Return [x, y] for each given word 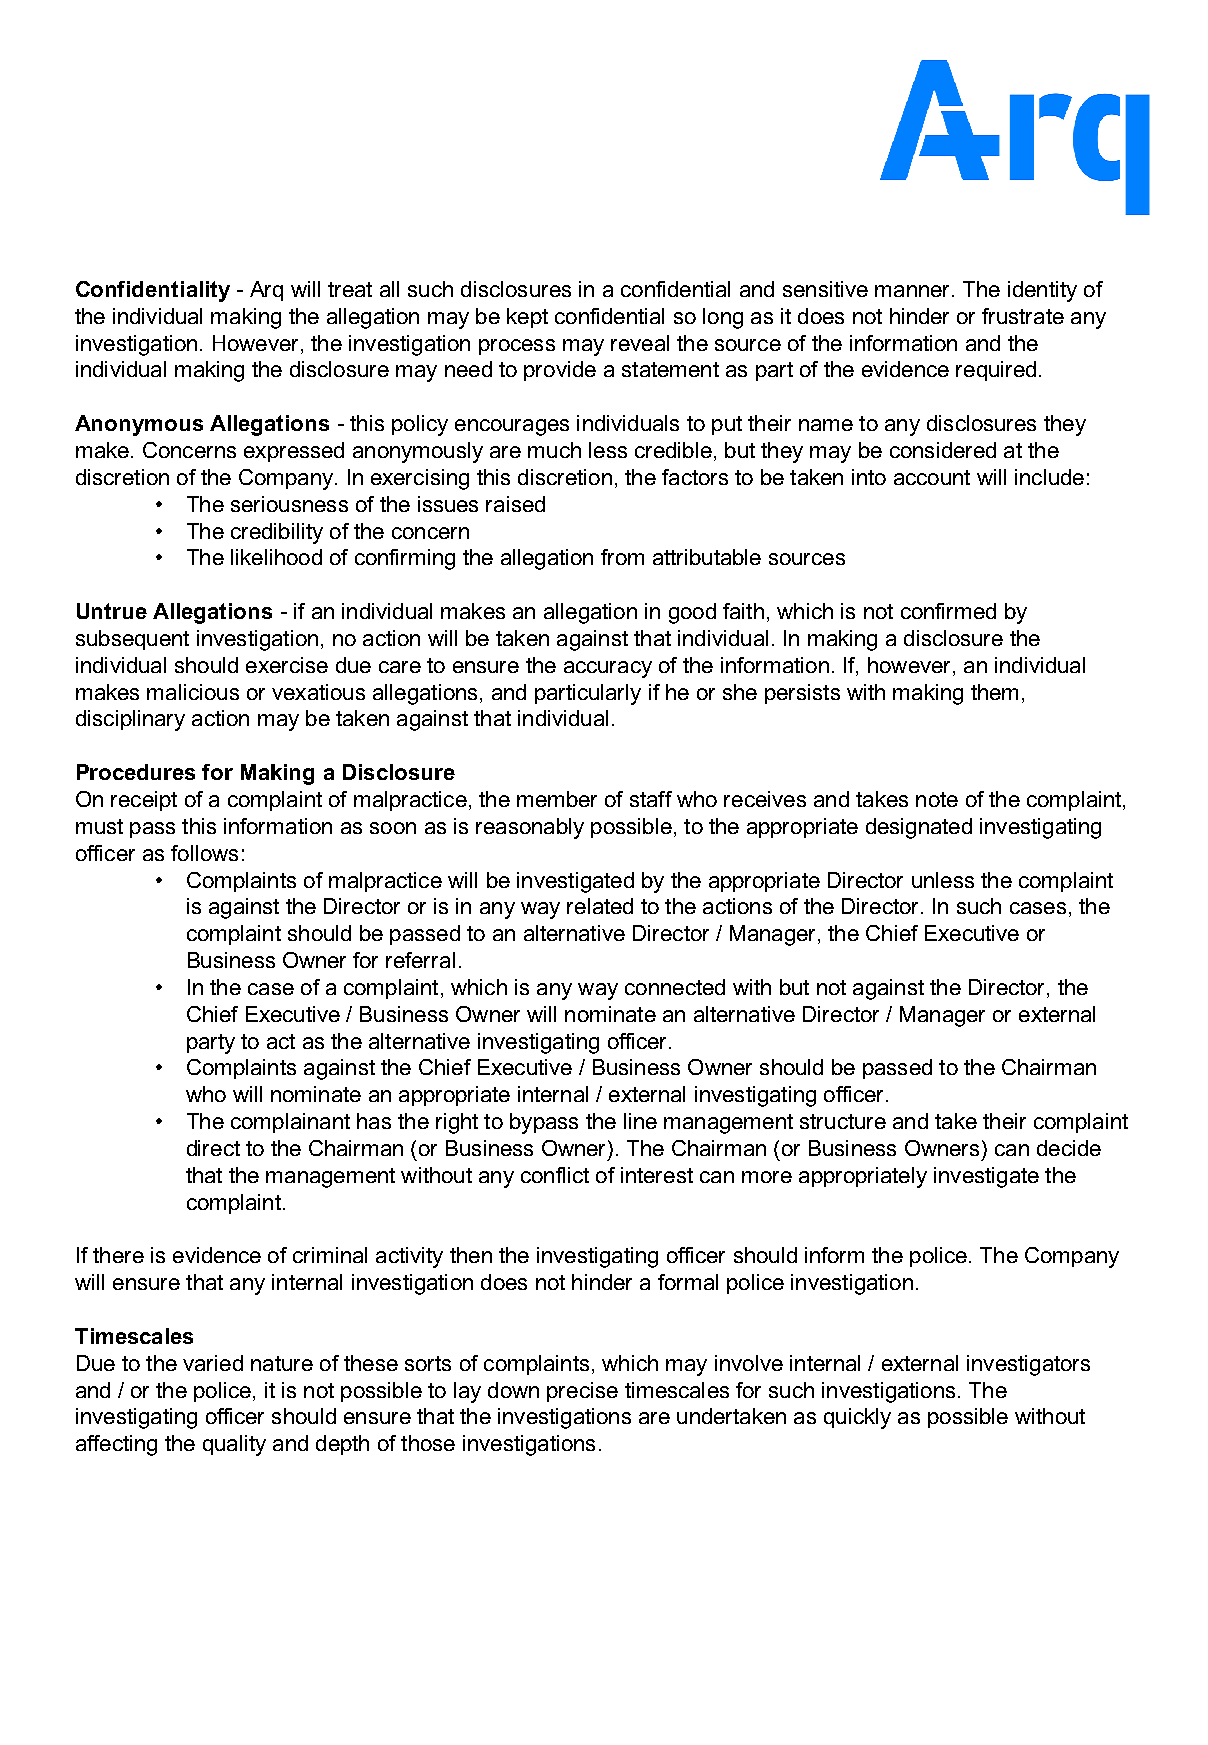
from [622, 557]
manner [914, 291]
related [600, 906]
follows [204, 853]
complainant [290, 1123]
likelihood [276, 557]
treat [350, 289]
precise [582, 1392]
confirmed [948, 611]
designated [919, 828]
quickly [857, 1418]
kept [527, 318]
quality [234, 1445]
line [640, 1121]
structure [843, 1121]
